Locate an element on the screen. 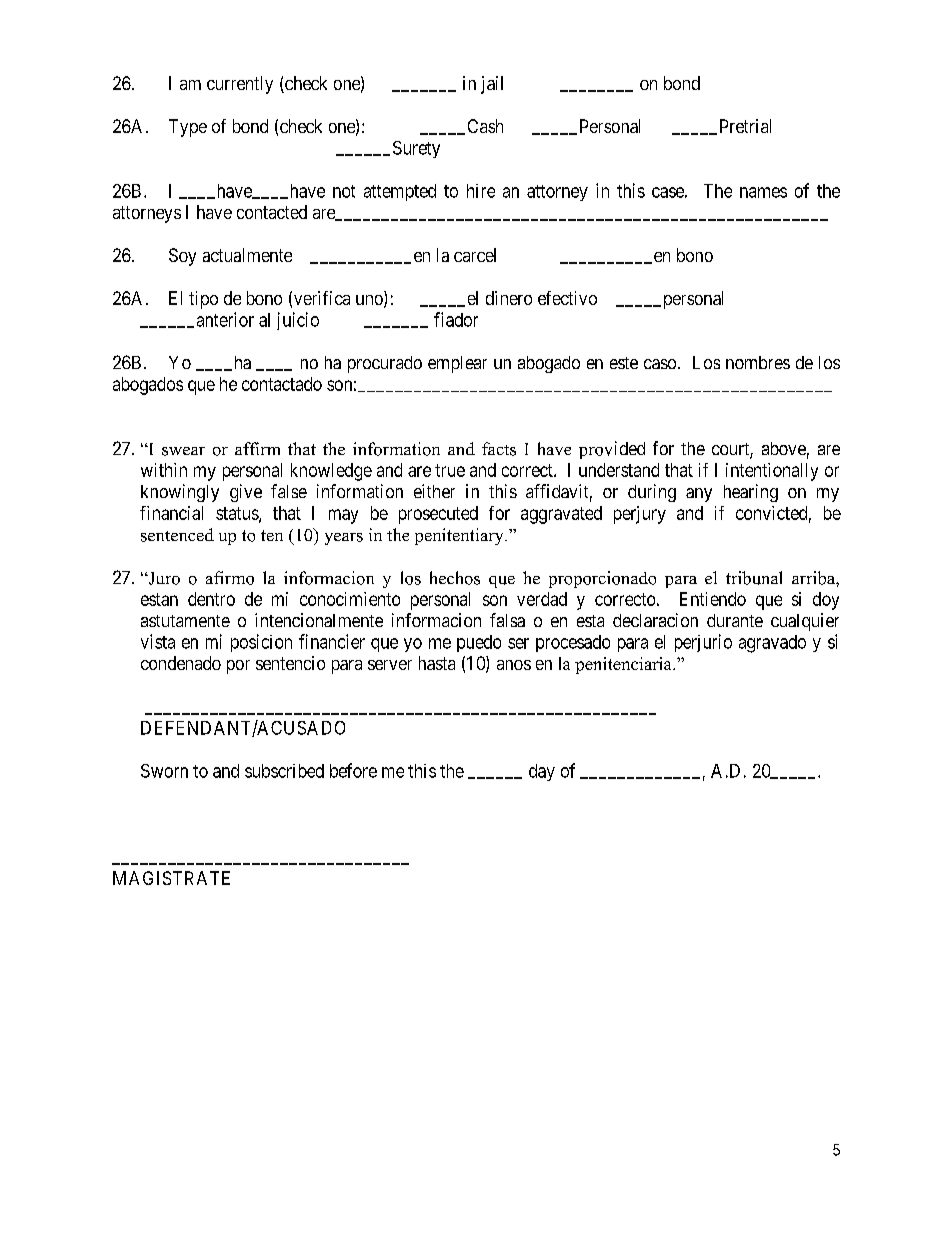 The image size is (952, 1233). currently is located at coordinates (240, 85).
